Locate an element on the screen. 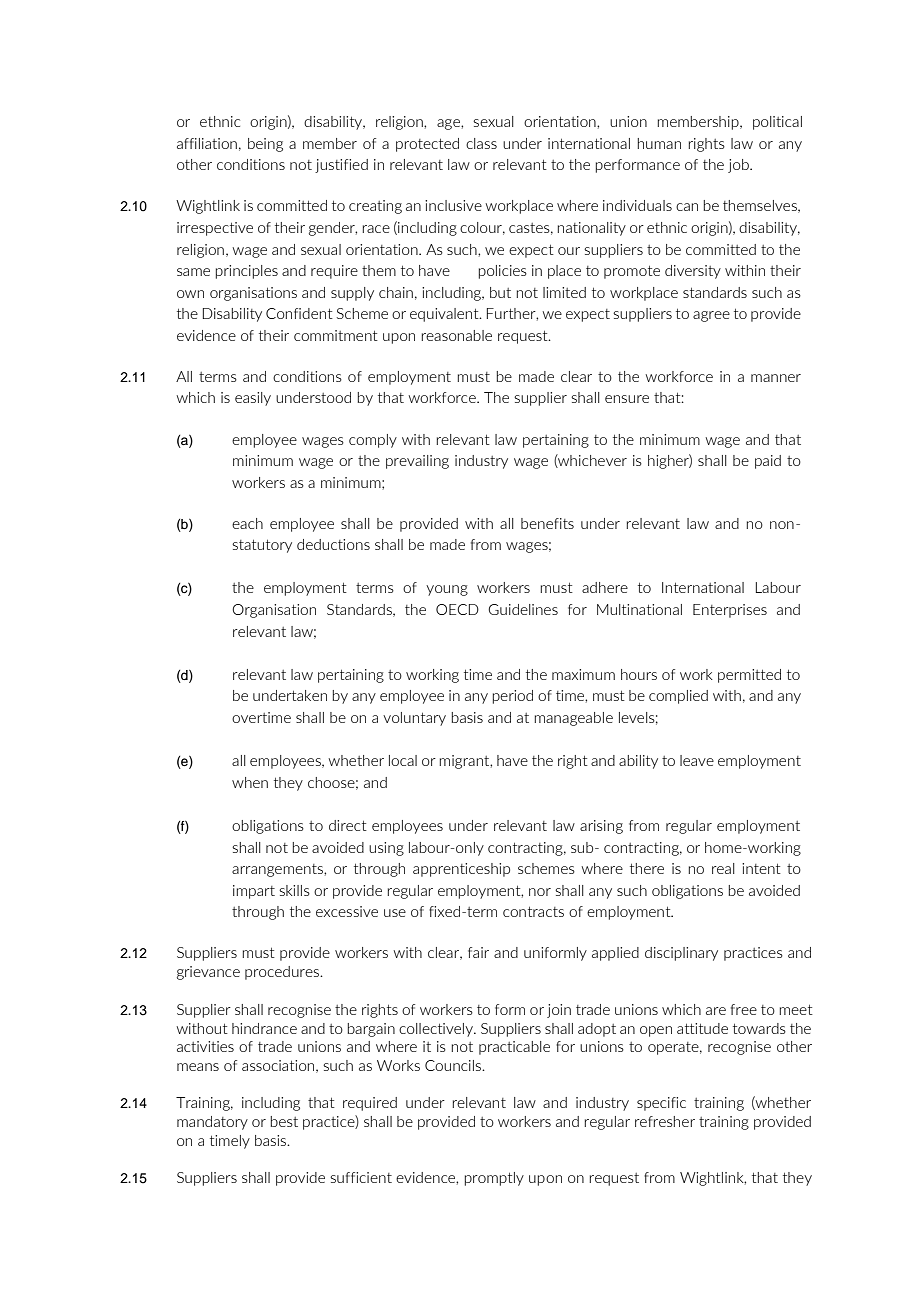 This screenshot has height=1308, width=924. promptly is located at coordinates (494, 1179).
